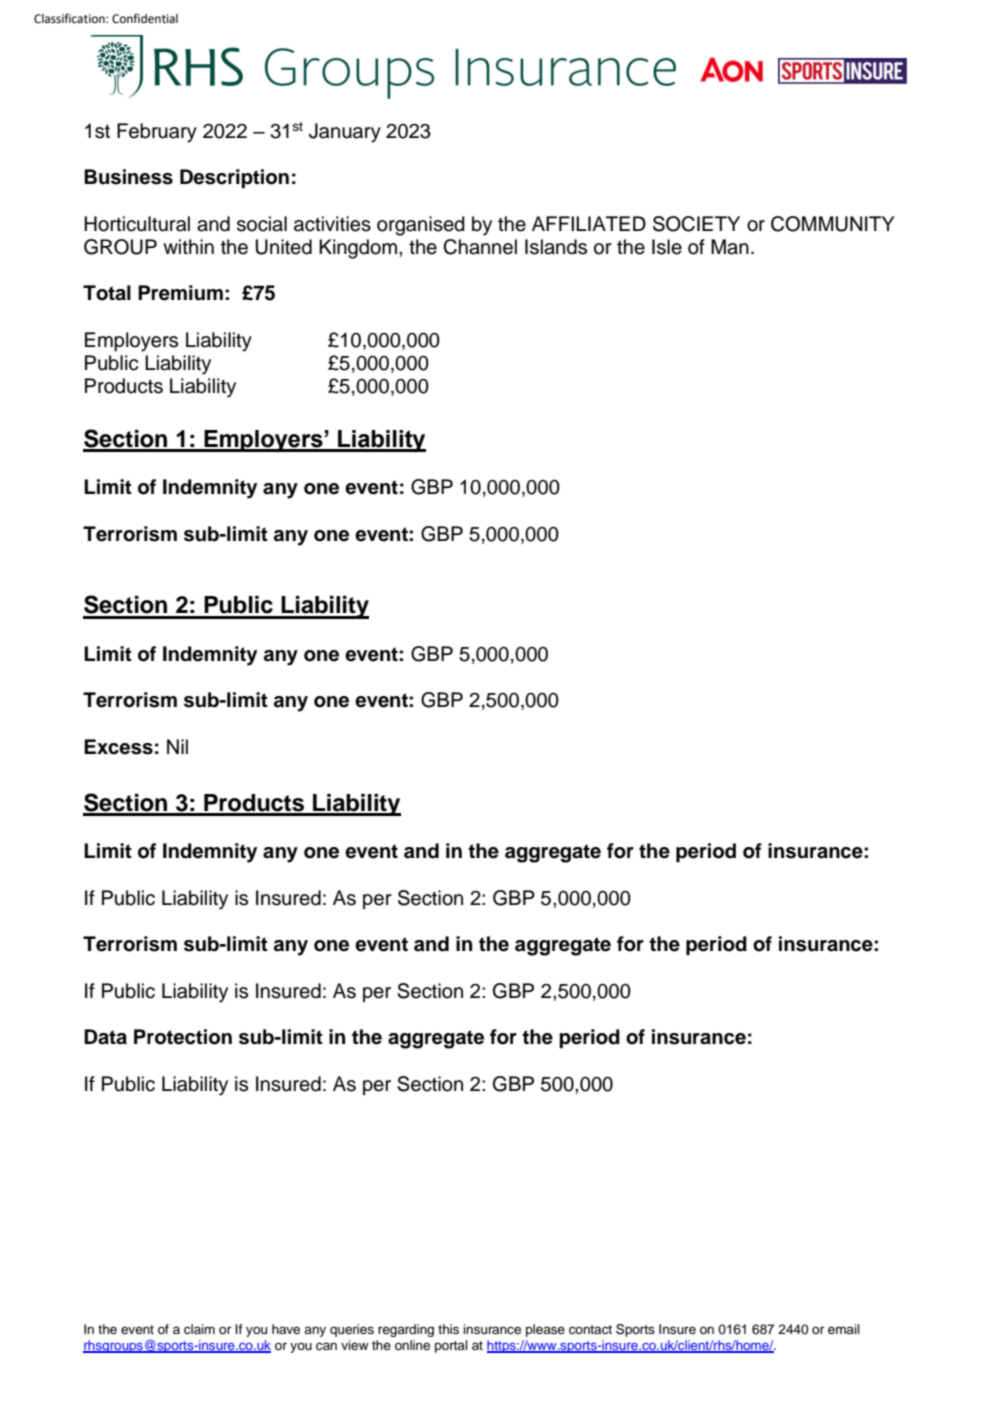  Describe the element at coordinates (145, 18) in the image. I see `Confidential` at that location.
